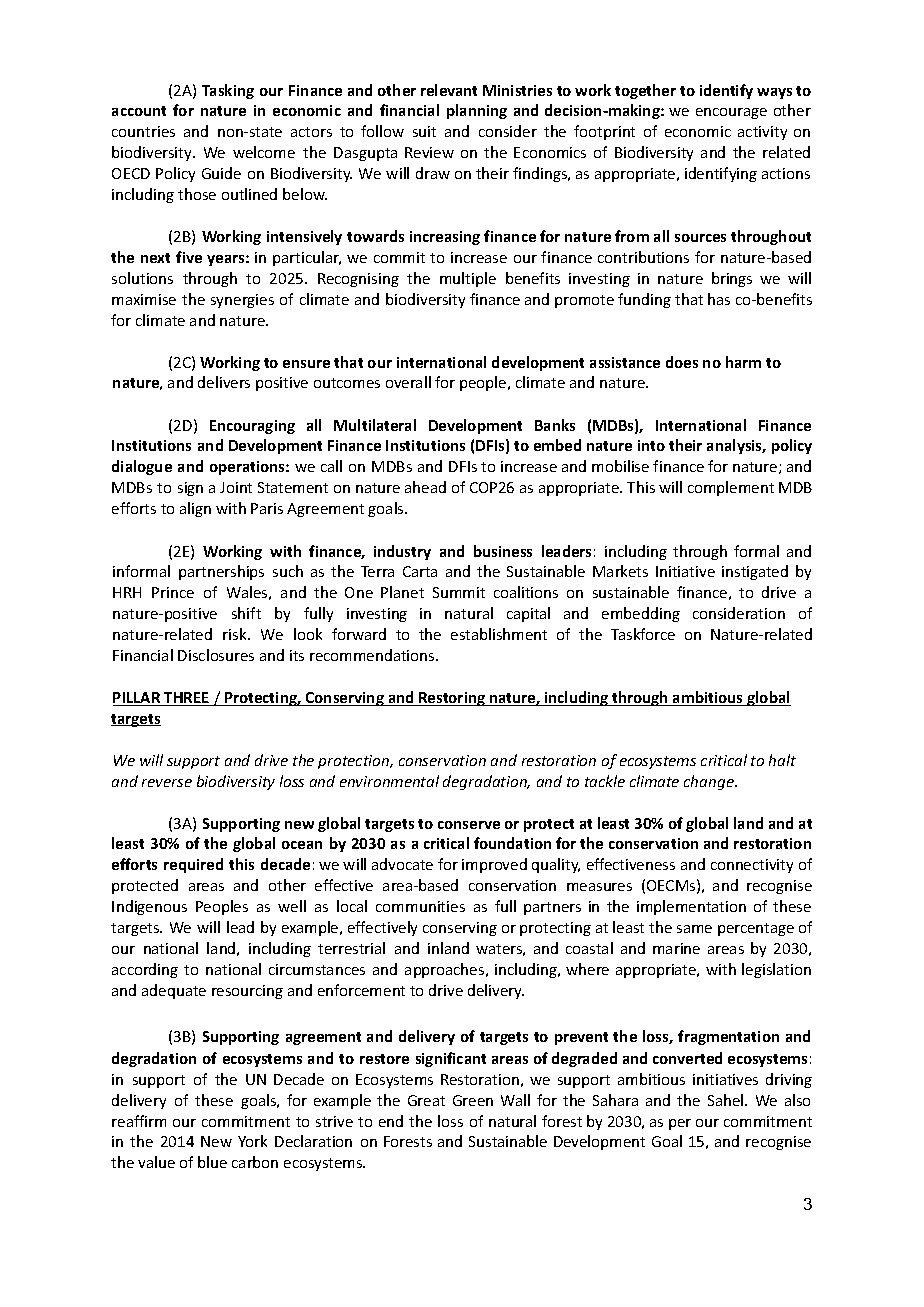 The image size is (924, 1307). What do you see at coordinates (731, 113) in the image?
I see `encourage` at bounding box center [731, 113].
